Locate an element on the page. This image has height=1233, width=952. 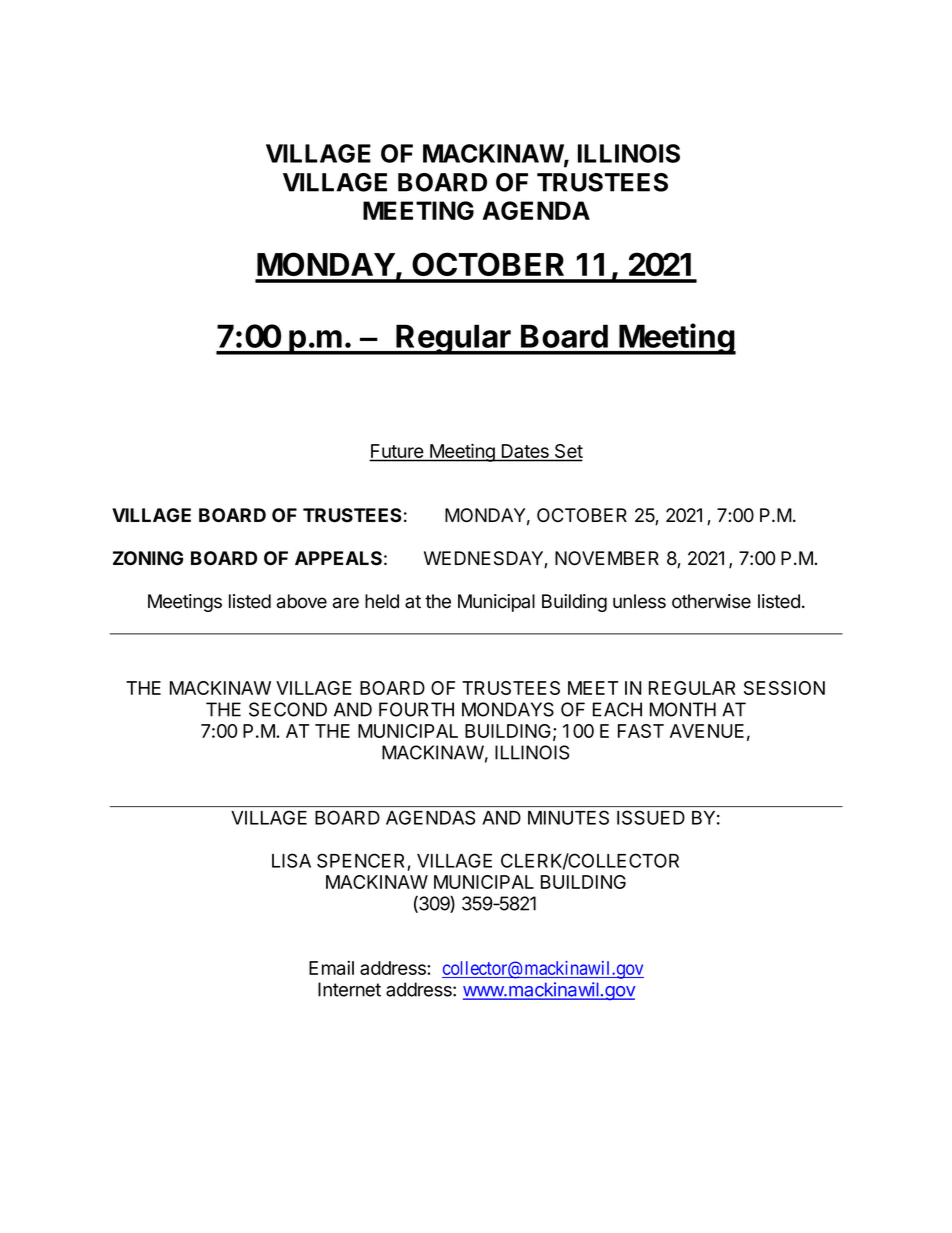
FOURTH is located at coordinates (416, 709).
